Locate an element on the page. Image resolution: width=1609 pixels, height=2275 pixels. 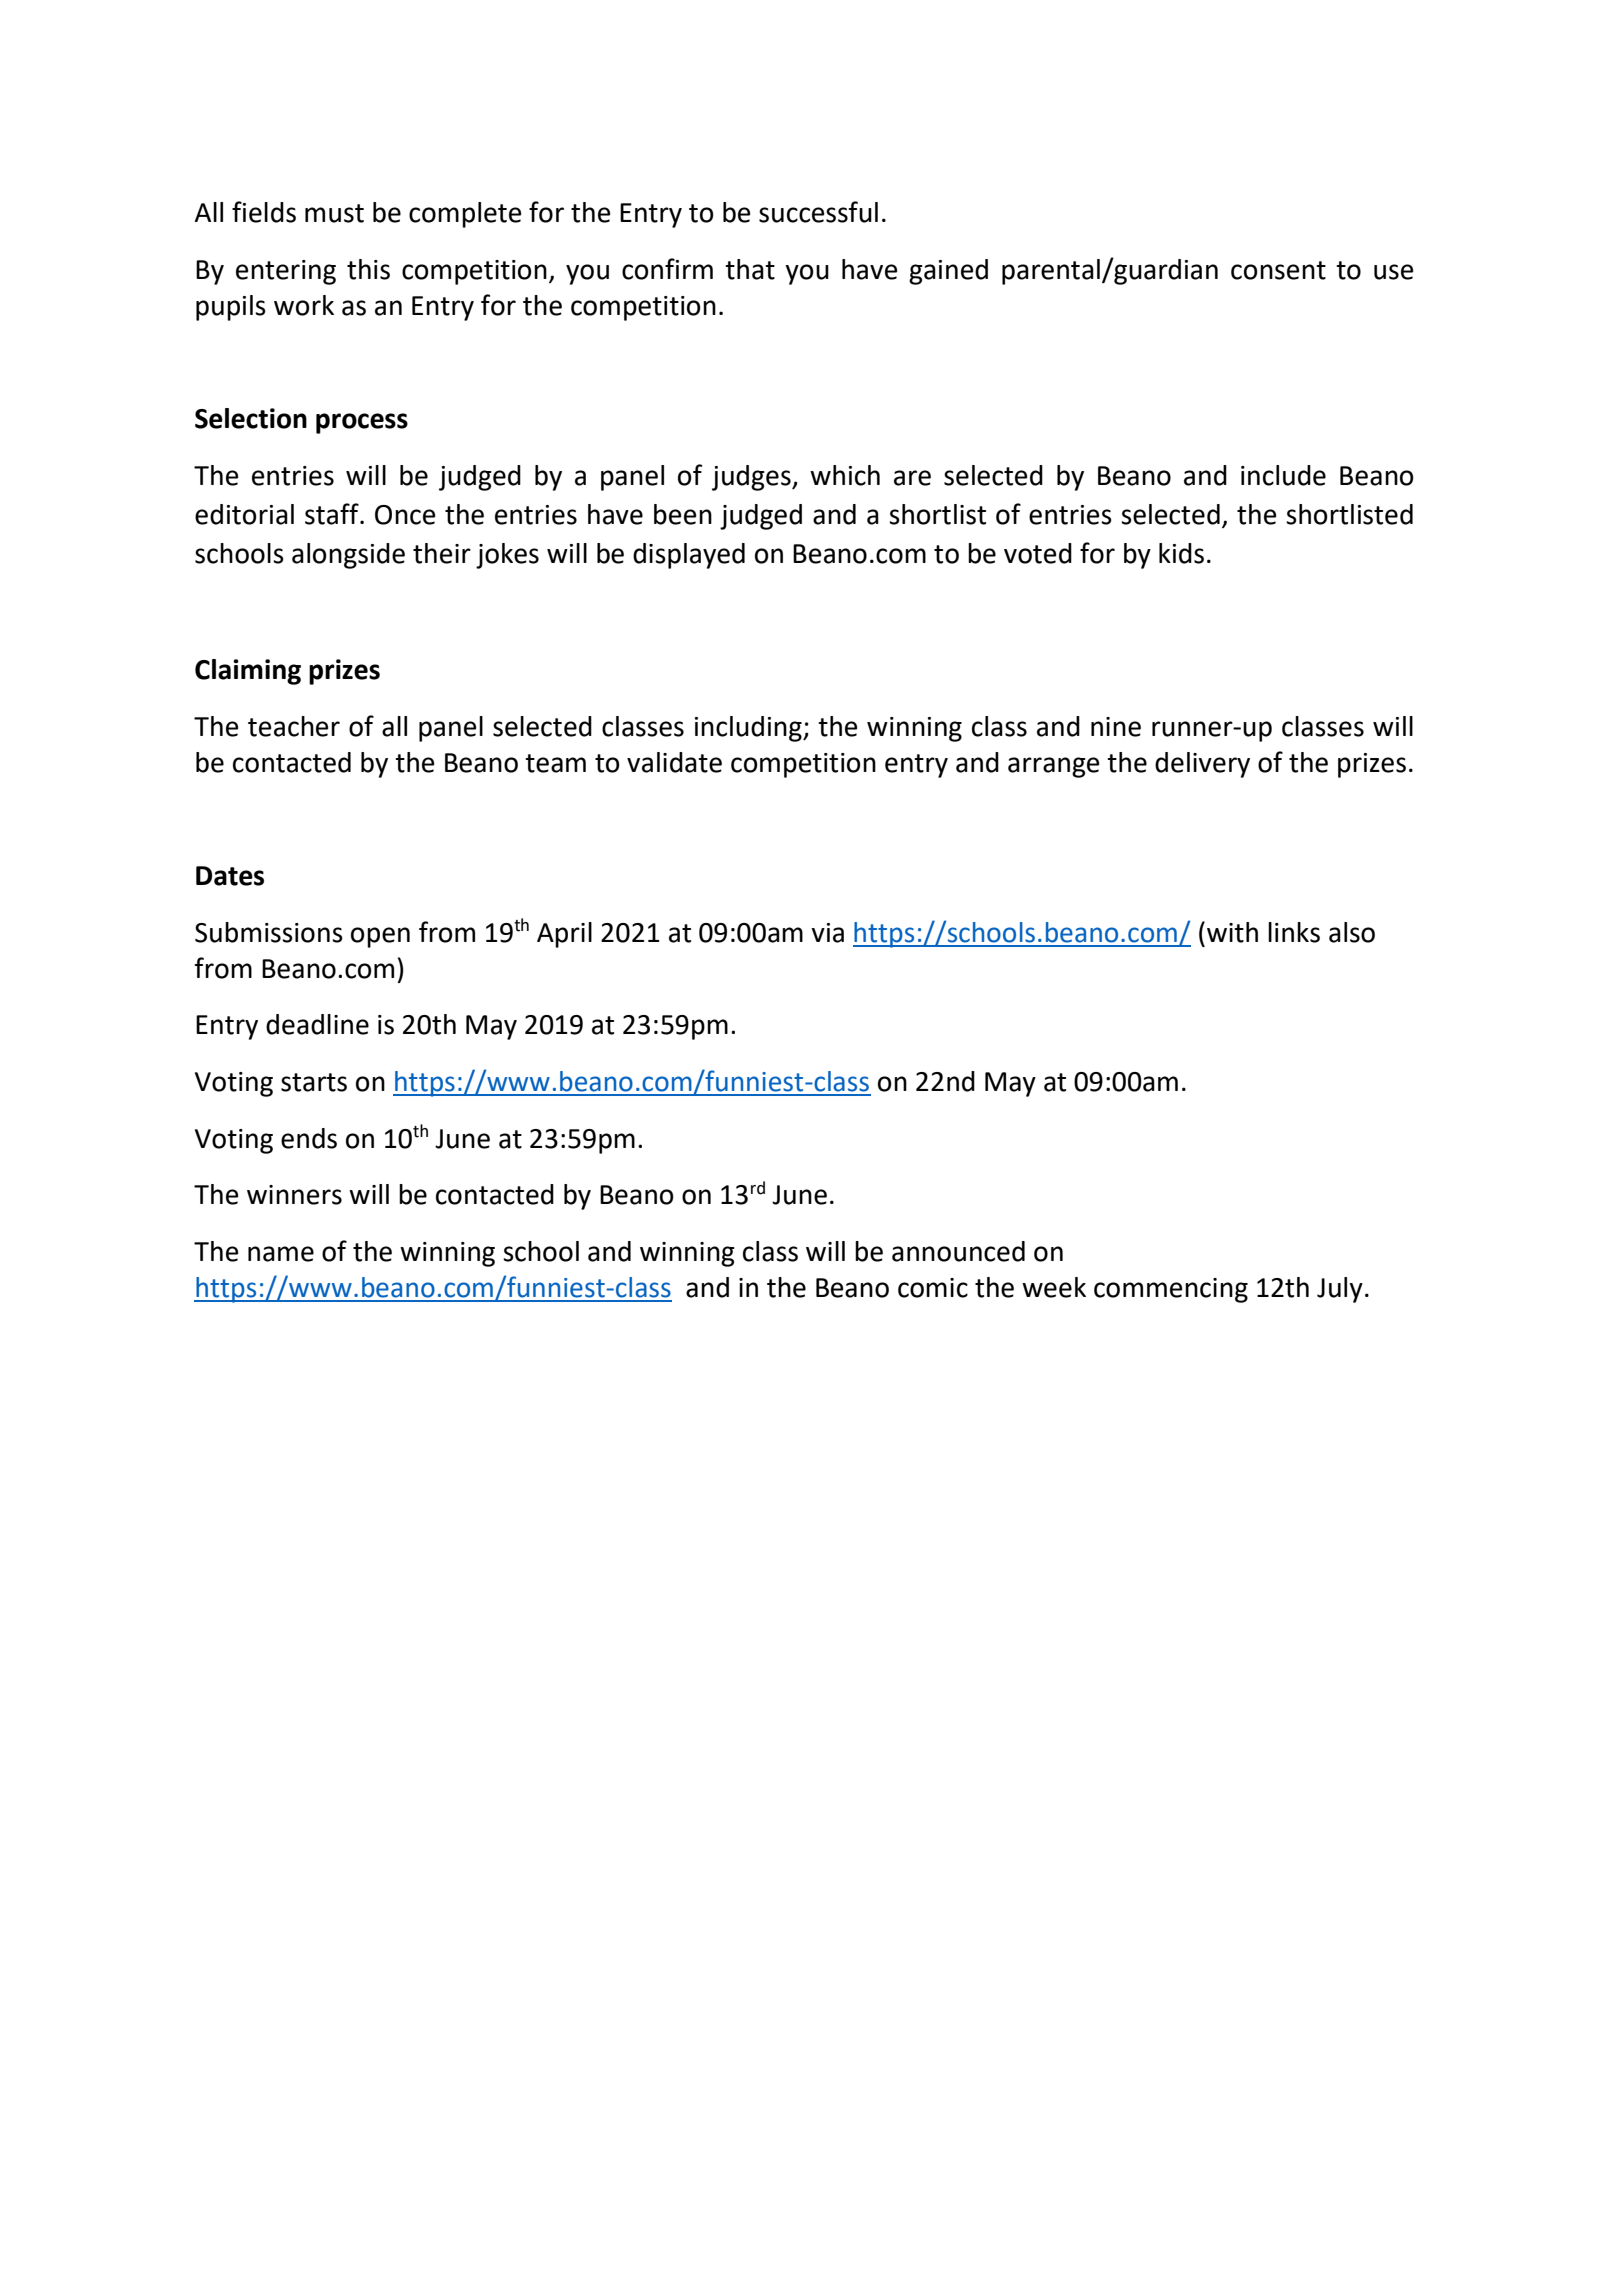
open is located at coordinates (380, 937).
